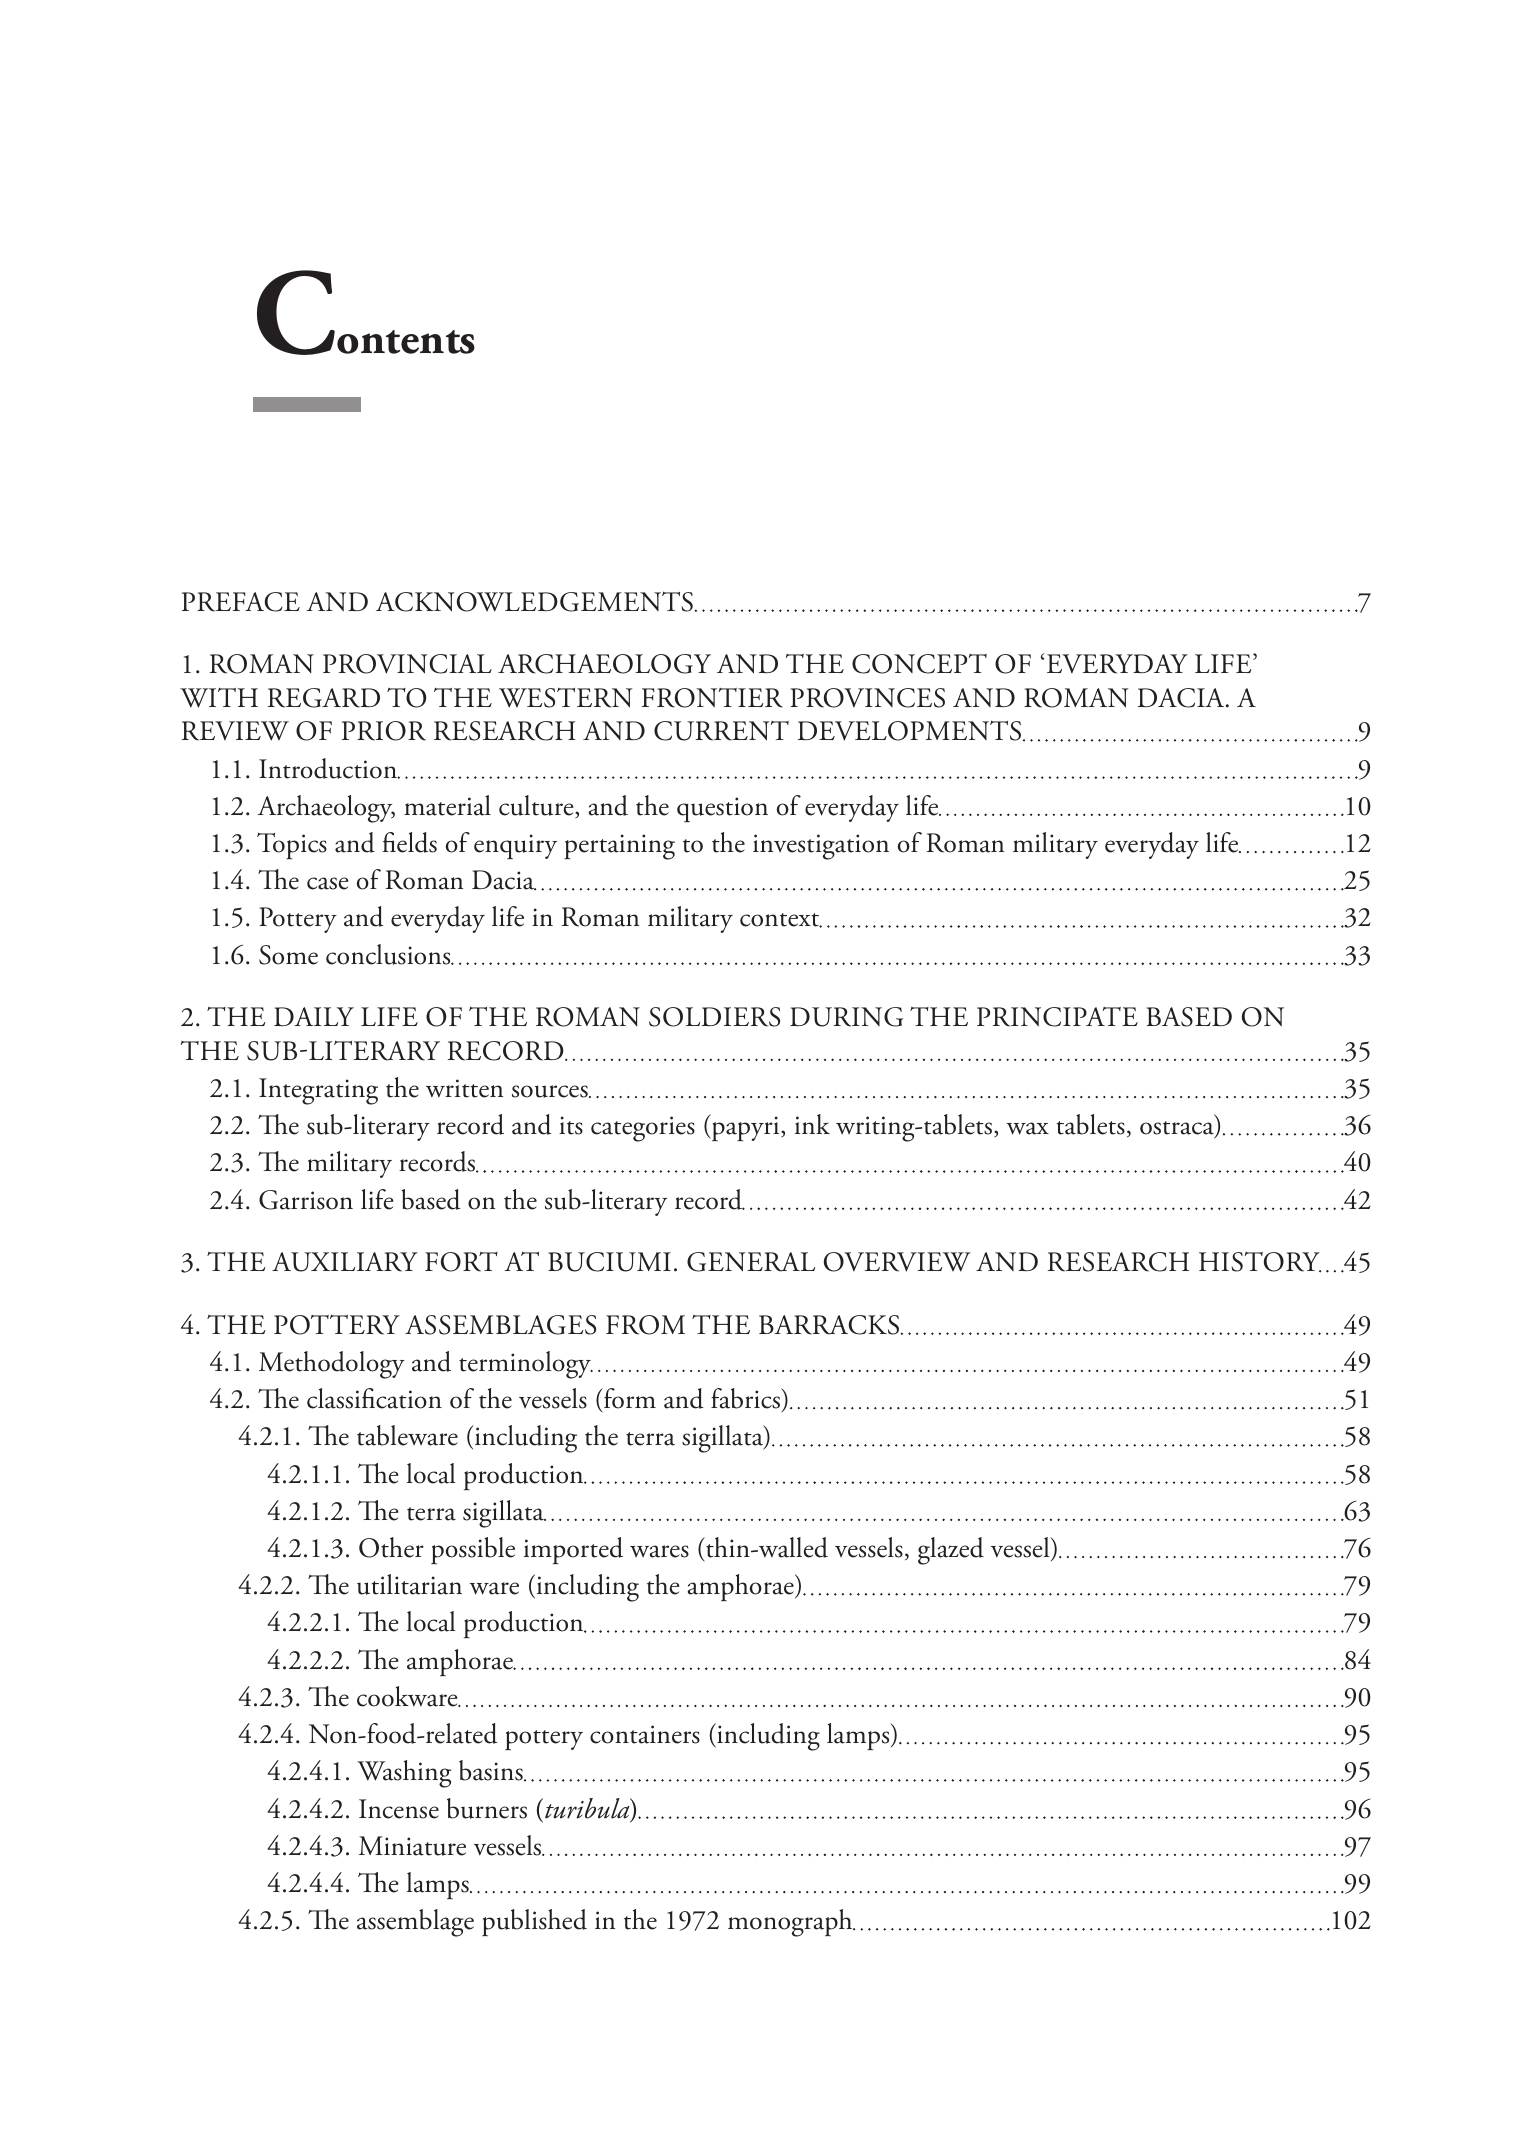 This image has height=2144, width=1516. I want to click on FRONTIER, so click(712, 698).
